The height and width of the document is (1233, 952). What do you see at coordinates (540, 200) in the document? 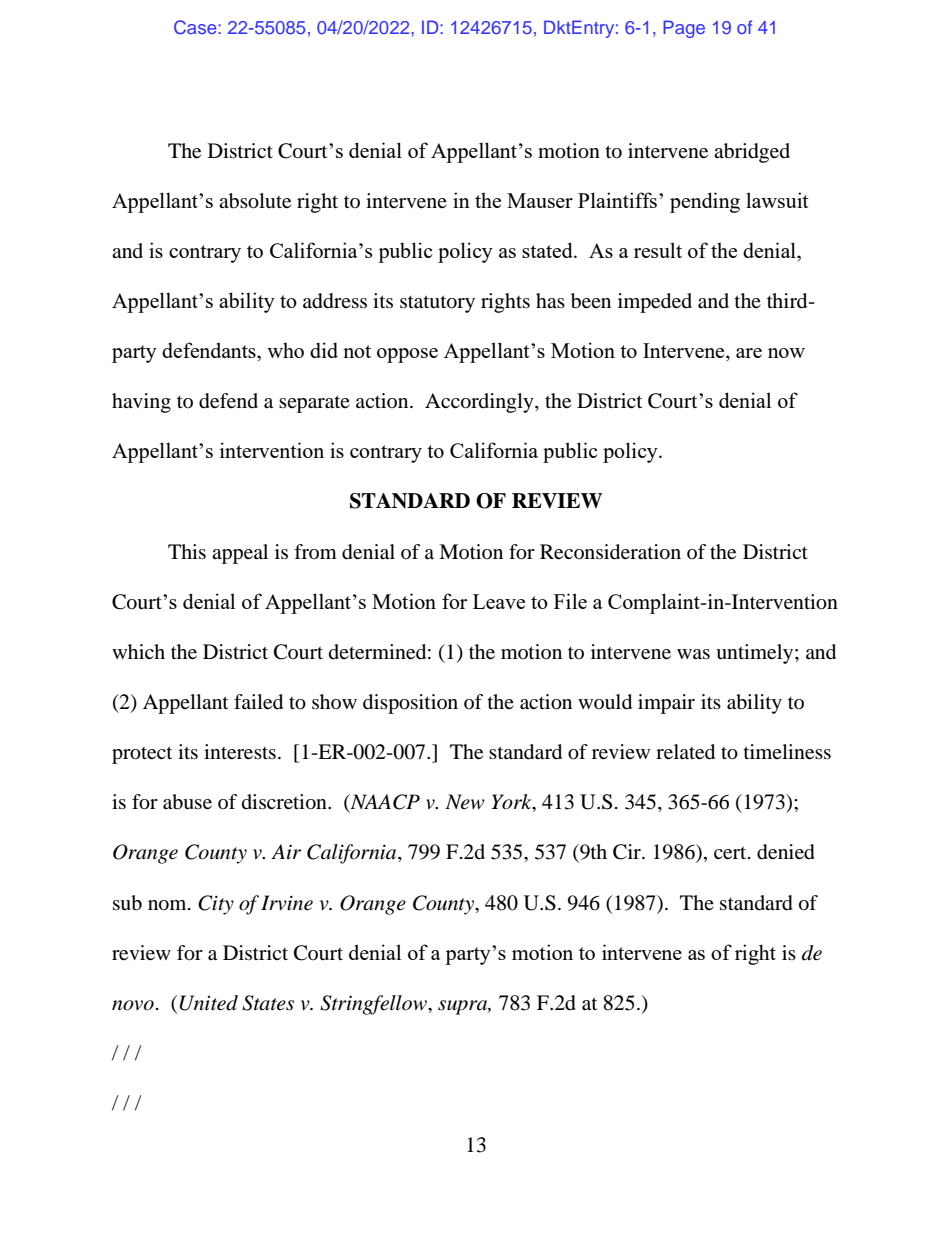
I see `Mauser` at bounding box center [540, 200].
